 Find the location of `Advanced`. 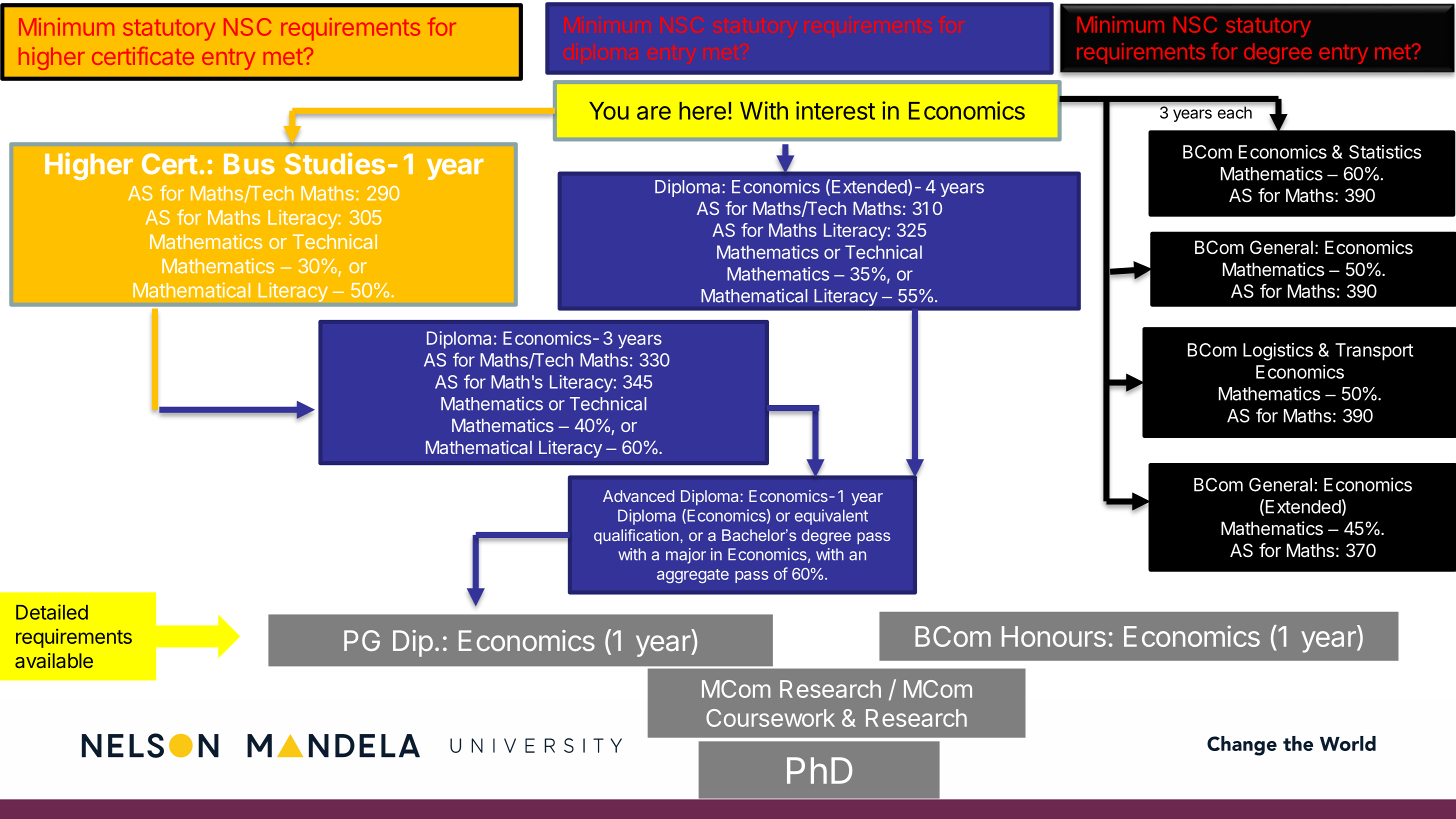

Advanced is located at coordinates (638, 496).
